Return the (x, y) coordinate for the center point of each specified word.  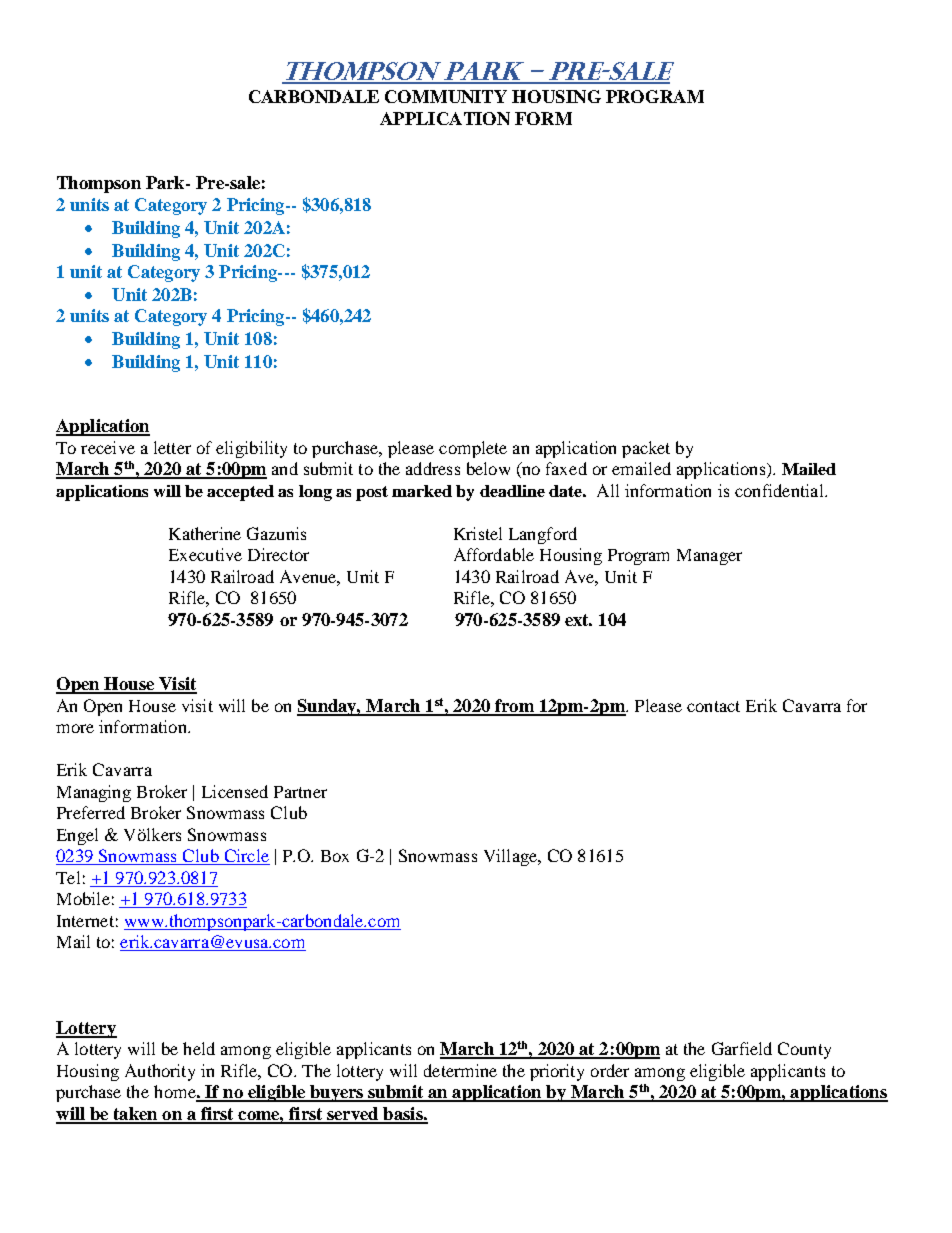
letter (172, 447)
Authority (160, 1072)
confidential (780, 490)
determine (460, 1070)
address (433, 468)
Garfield (742, 1048)
